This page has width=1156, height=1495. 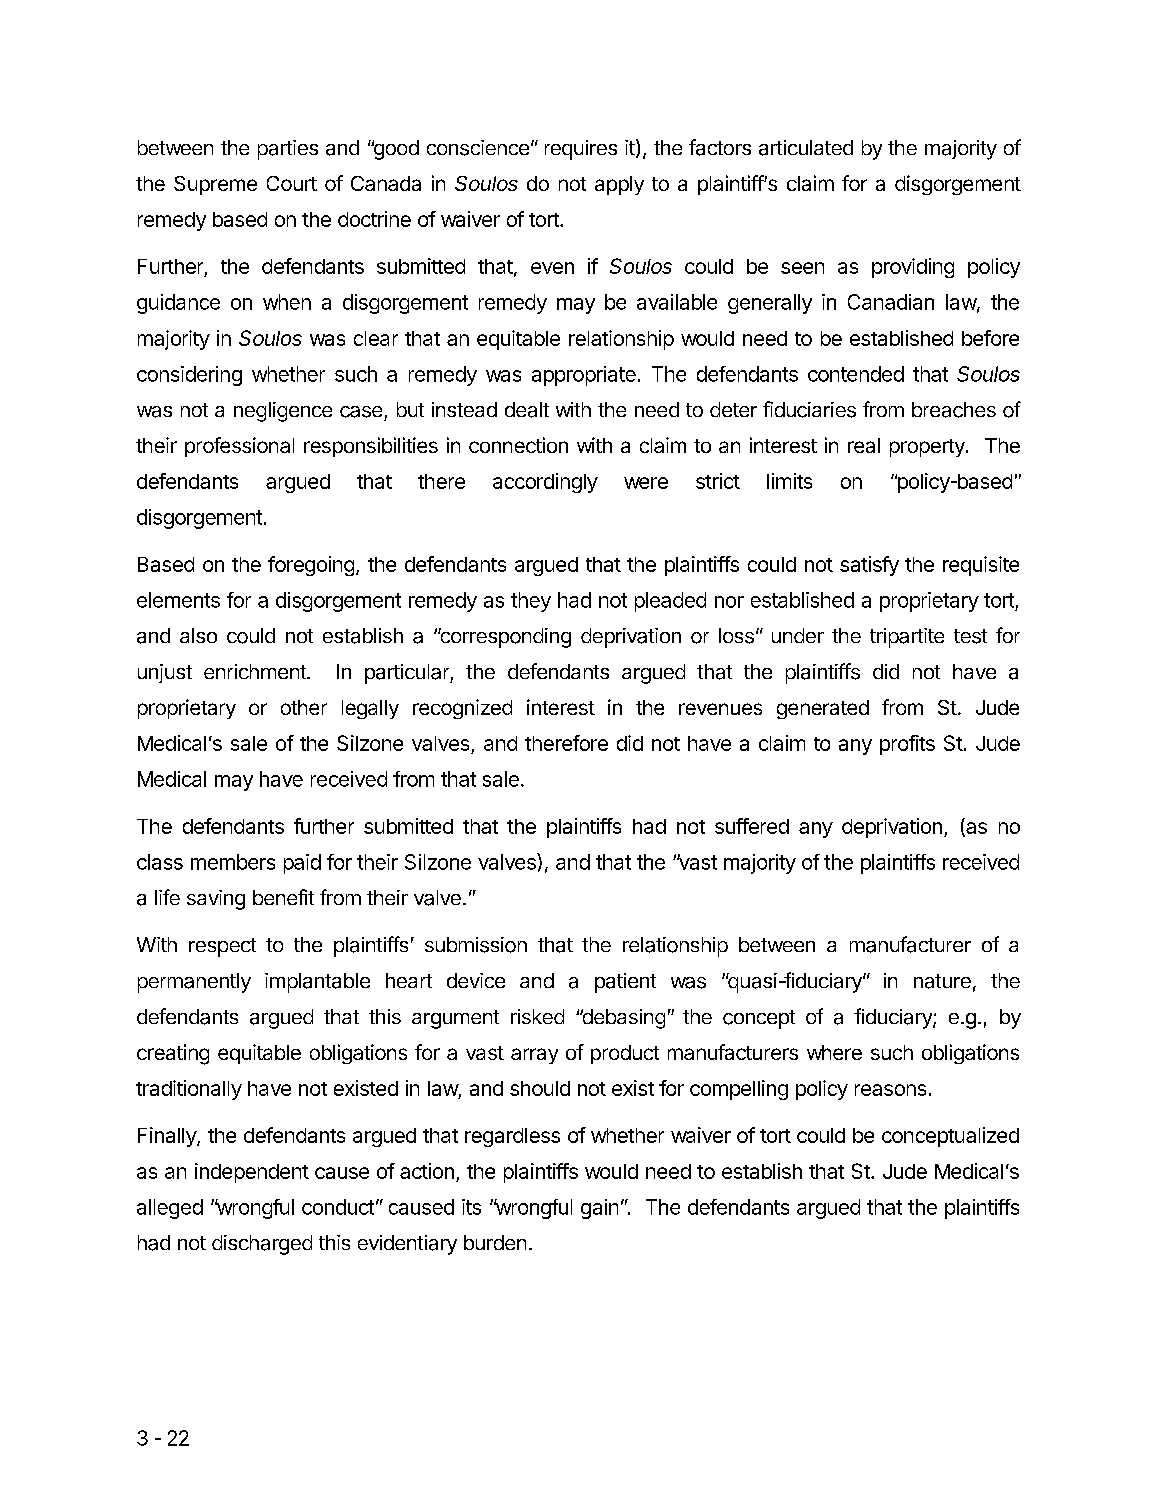 I want to click on articulated, so click(x=806, y=148).
